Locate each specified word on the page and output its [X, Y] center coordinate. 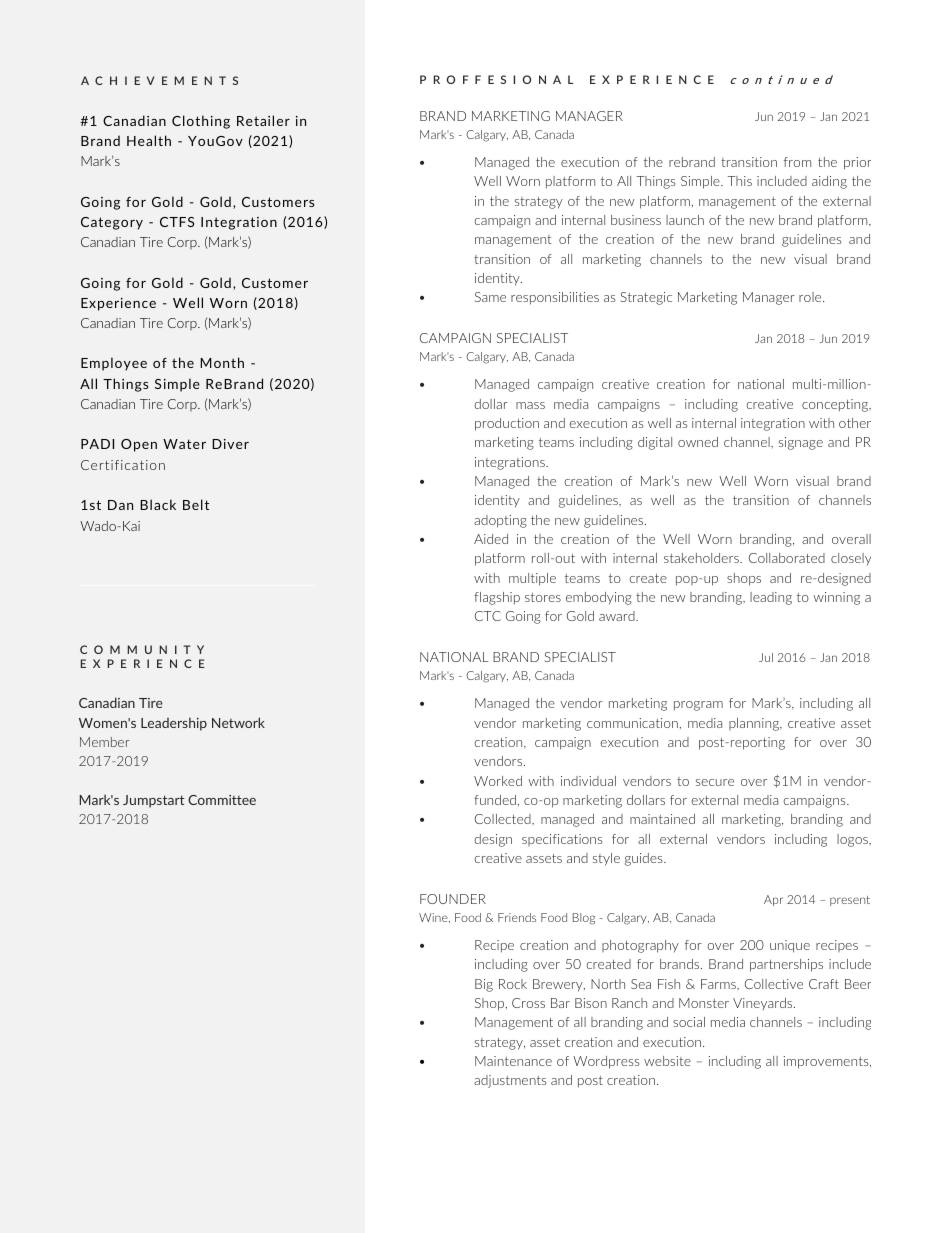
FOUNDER [453, 899]
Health [149, 140]
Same [490, 297]
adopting [500, 521]
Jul [766, 657]
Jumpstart [153, 801]
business [636, 220]
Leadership [174, 724]
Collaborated [787, 558]
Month [222, 362]
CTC [488, 616]
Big [484, 985]
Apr [773, 900]
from [797, 162]
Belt [196, 504]
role [811, 297]
